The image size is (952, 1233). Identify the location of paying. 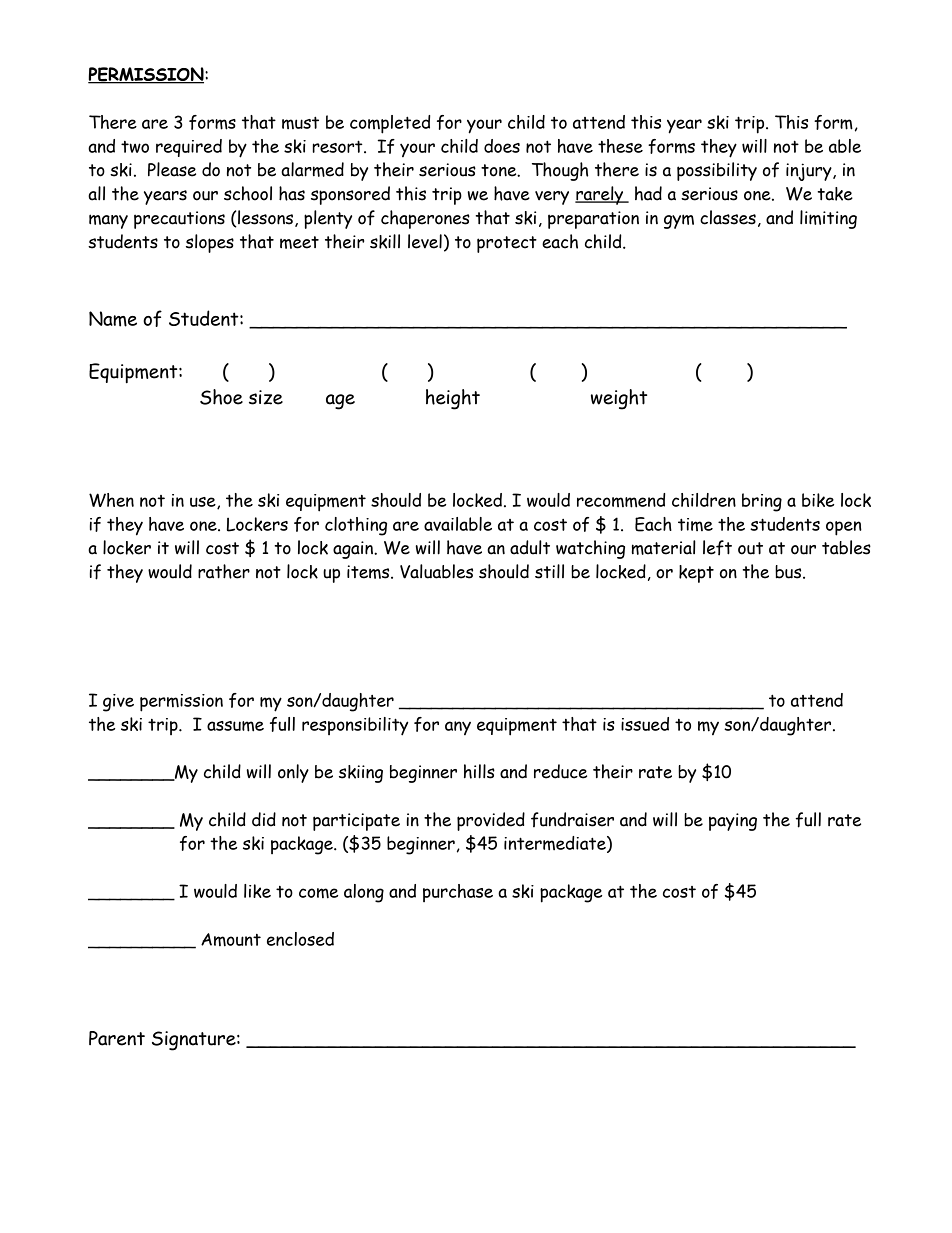
(733, 822).
